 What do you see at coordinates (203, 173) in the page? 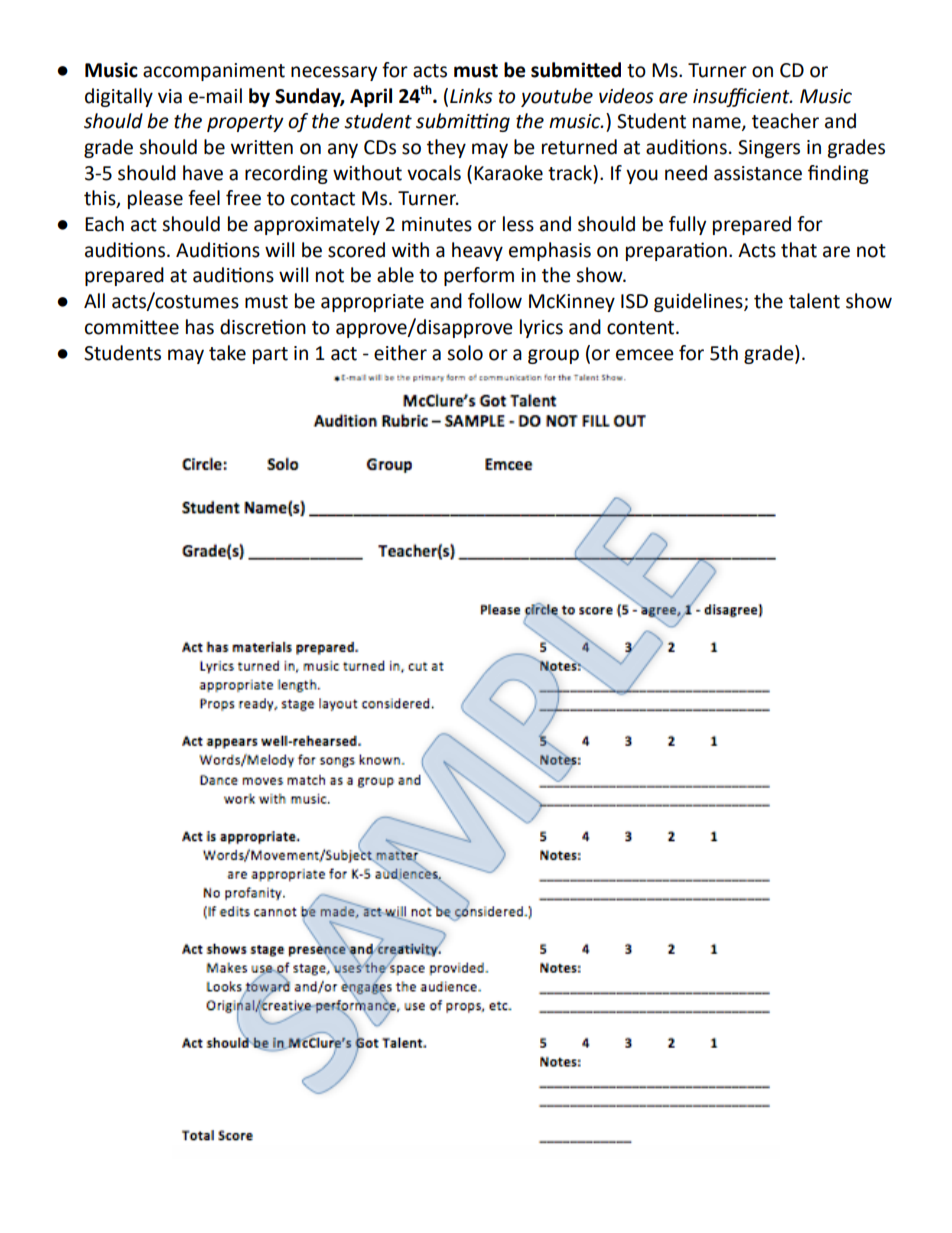
I see `have` at bounding box center [203, 173].
